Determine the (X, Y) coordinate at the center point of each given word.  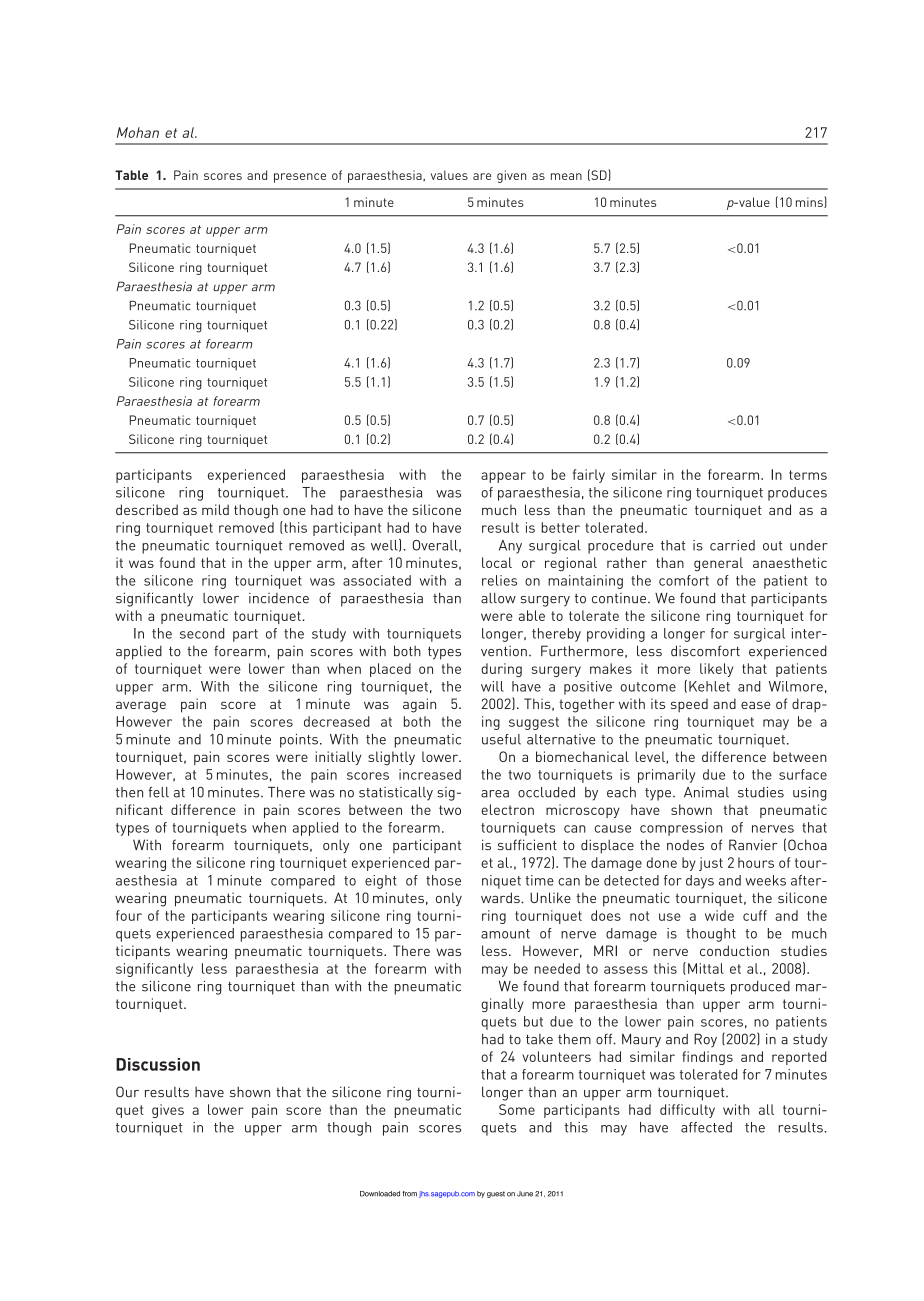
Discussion (158, 1064)
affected (706, 1127)
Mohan (138, 132)
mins (810, 202)
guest (496, 1194)
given (511, 176)
